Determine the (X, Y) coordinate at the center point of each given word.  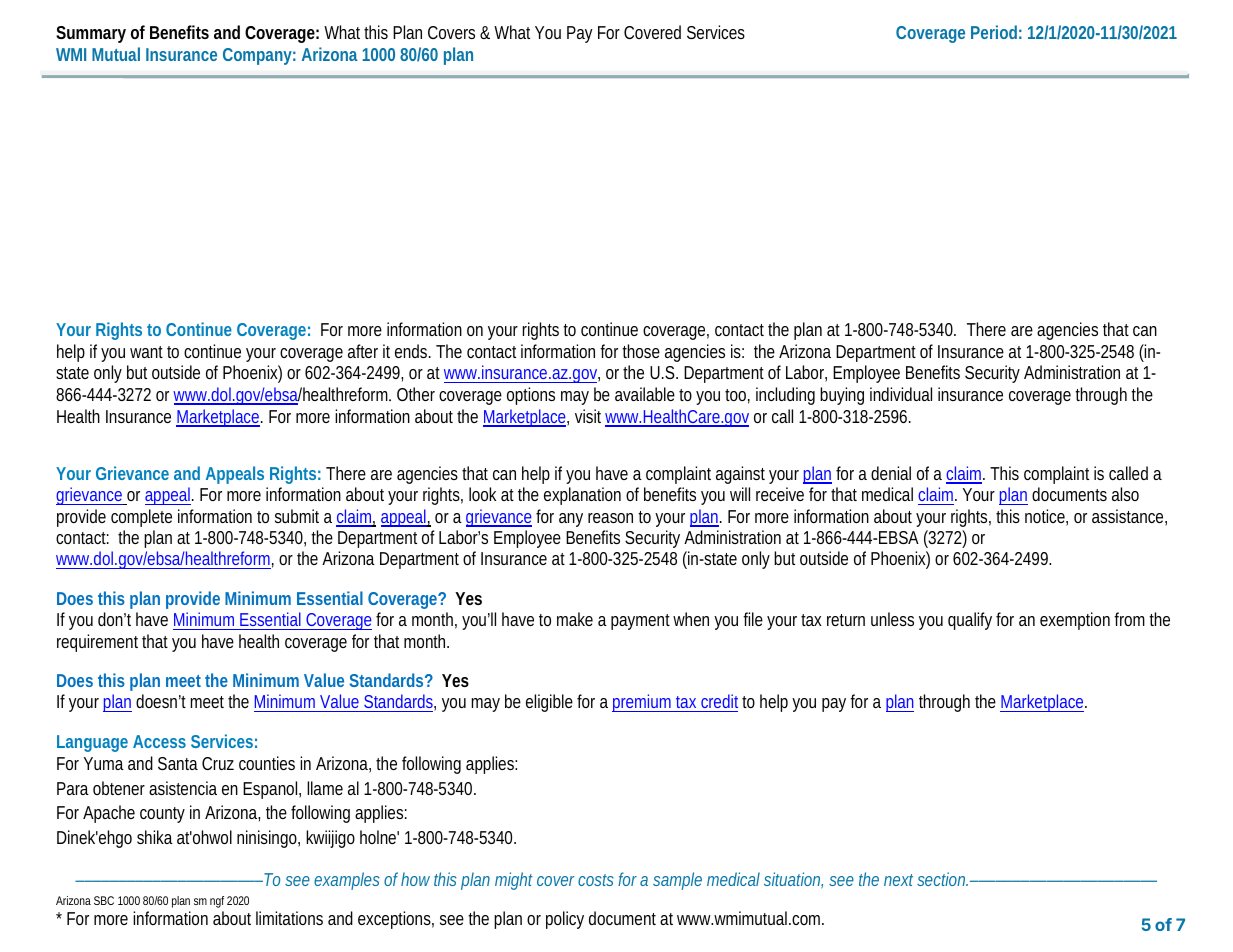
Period (994, 32)
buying (842, 396)
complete (141, 518)
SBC (104, 900)
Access (159, 741)
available (645, 394)
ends (412, 351)
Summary (91, 34)
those (641, 351)
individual (901, 394)
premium (643, 703)
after (363, 351)
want (146, 352)
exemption (1075, 621)
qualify (970, 621)
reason (610, 518)
